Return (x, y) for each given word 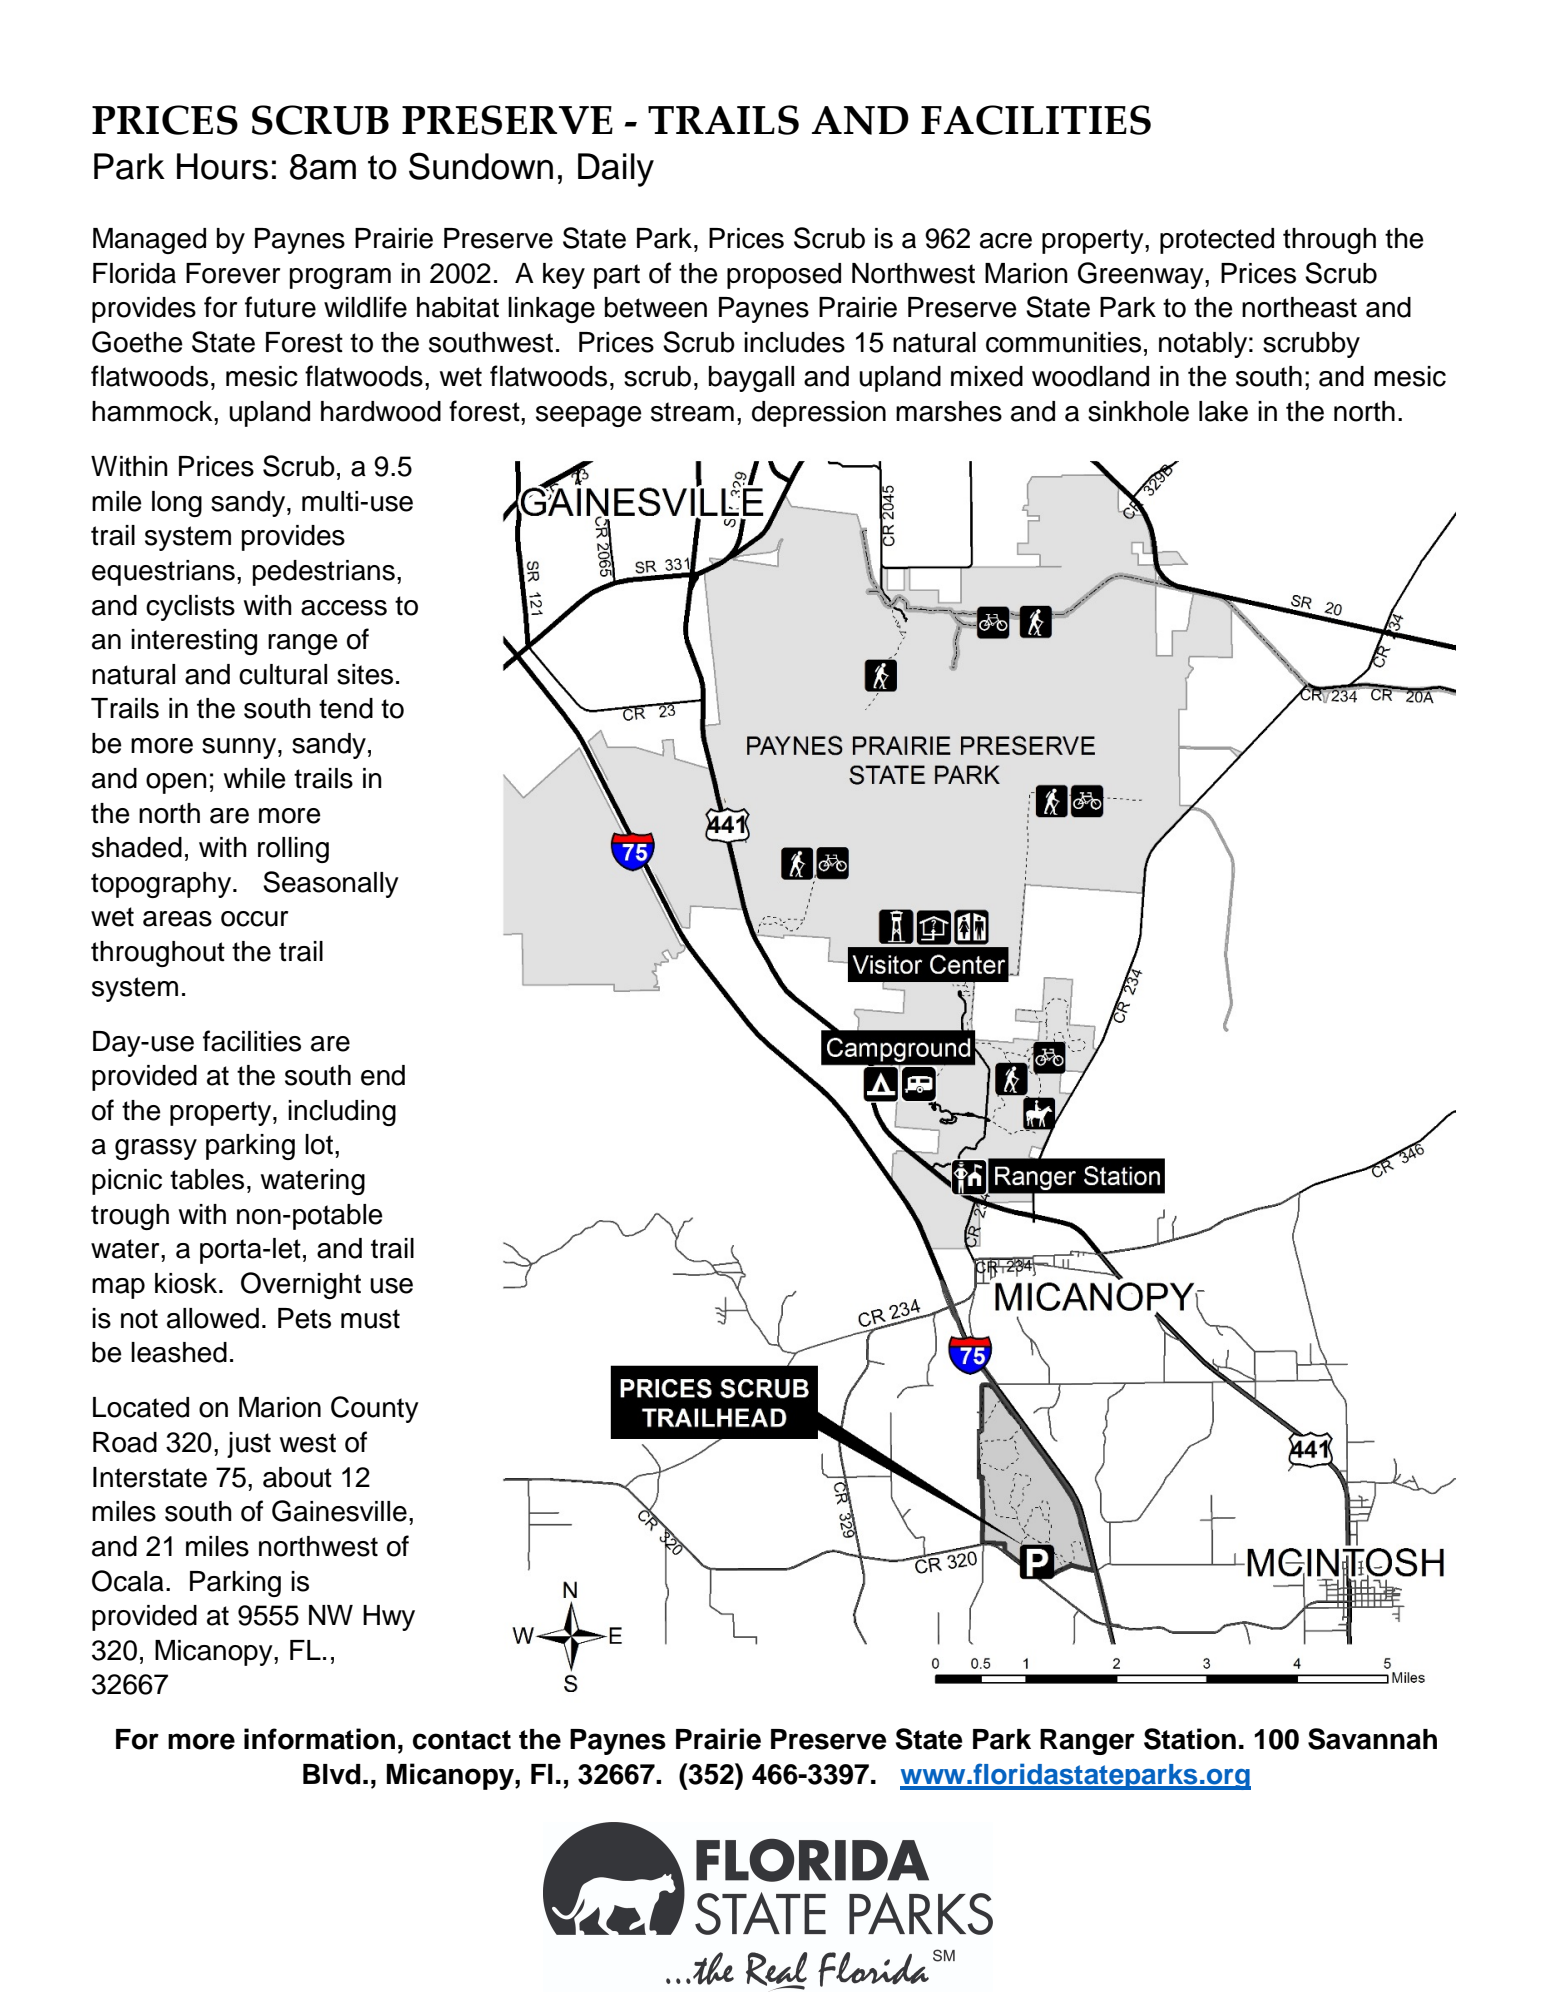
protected (1217, 241)
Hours (222, 166)
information (319, 1739)
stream (692, 412)
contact (462, 1740)
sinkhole (1138, 411)
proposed (784, 276)
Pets (304, 1318)
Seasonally (331, 884)
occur (254, 919)
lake (1223, 411)
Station (1190, 1739)
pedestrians (324, 573)
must (370, 1319)
